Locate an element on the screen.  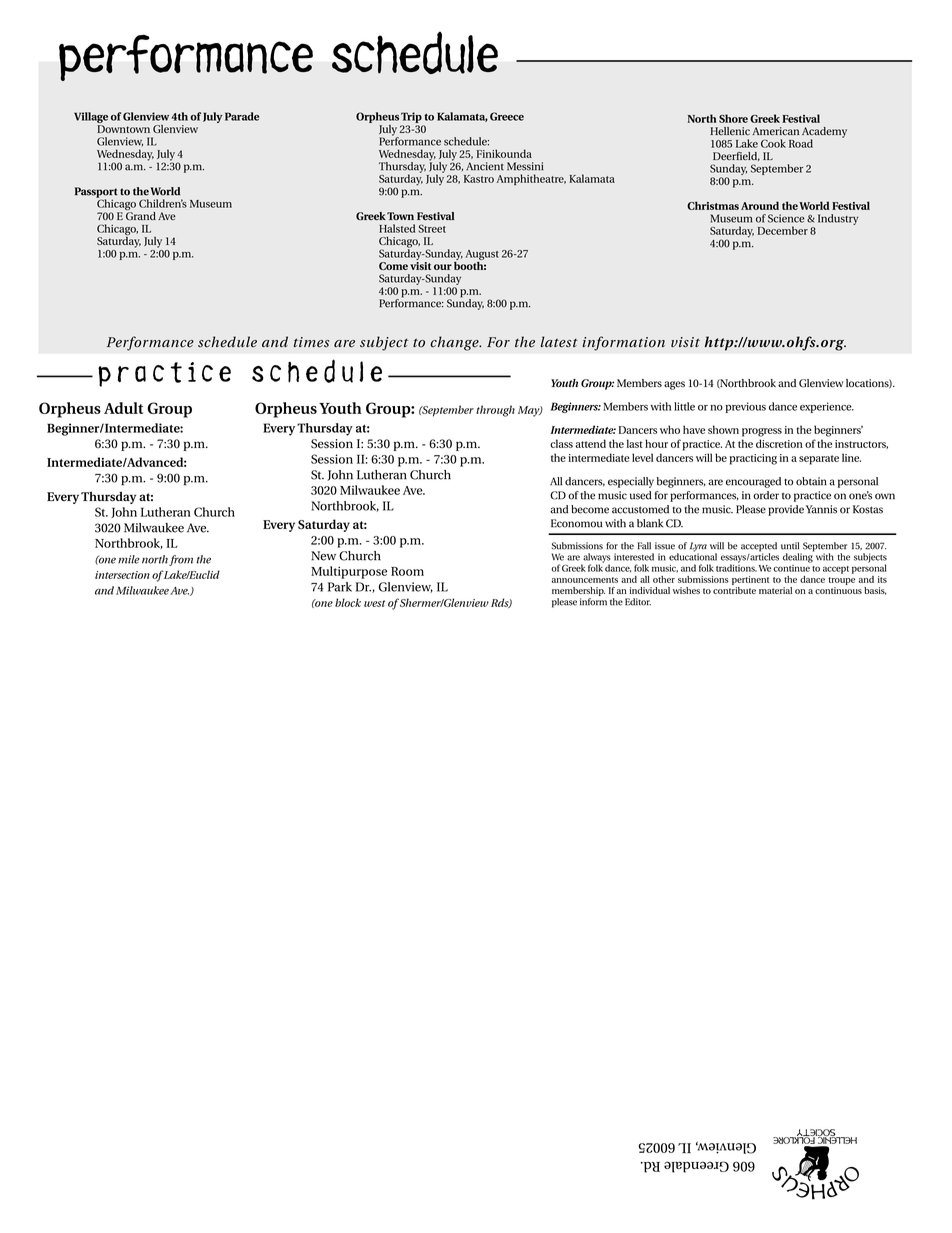
Parade is located at coordinates (242, 116).
